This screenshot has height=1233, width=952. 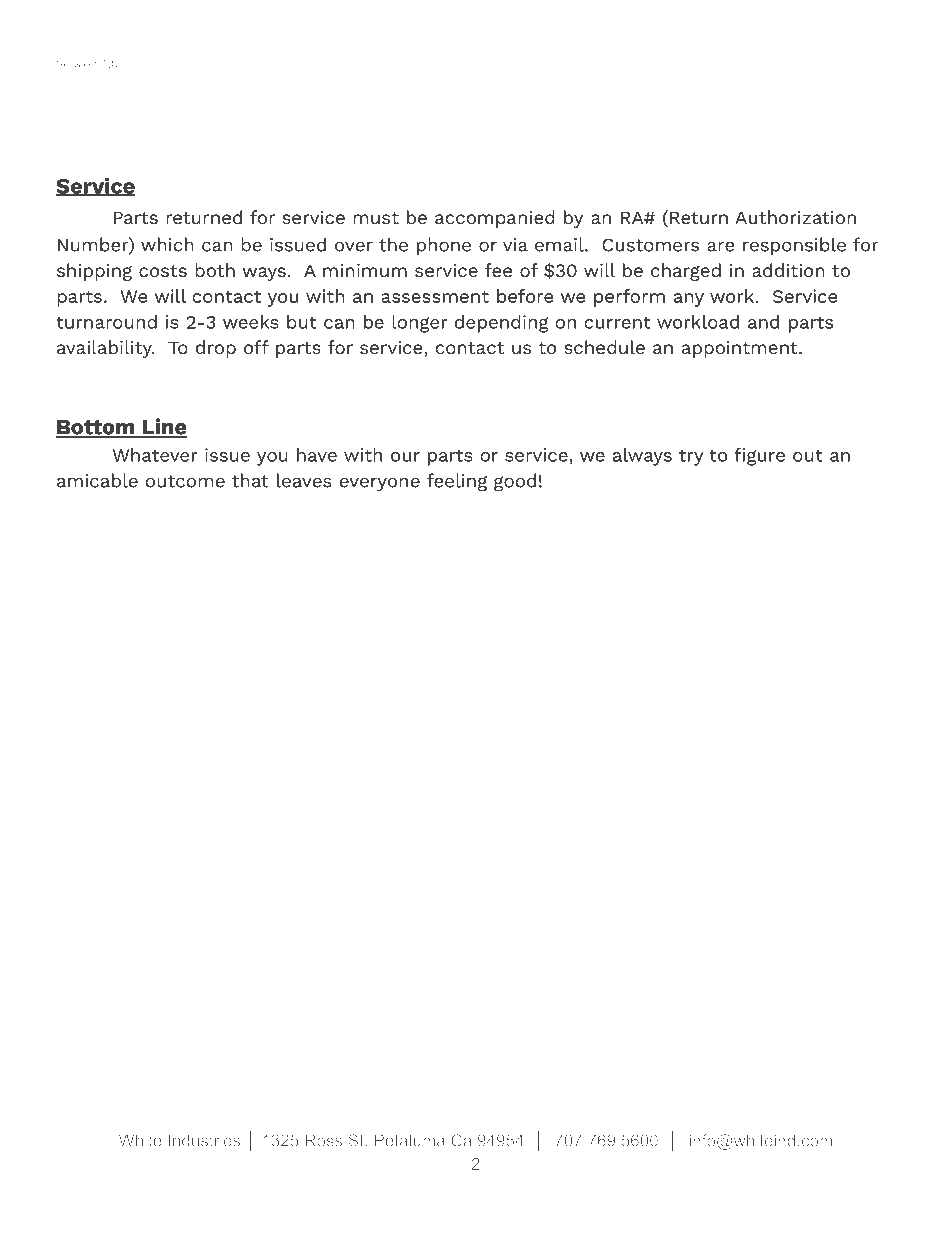 I want to click on Version, so click(x=76, y=63).
